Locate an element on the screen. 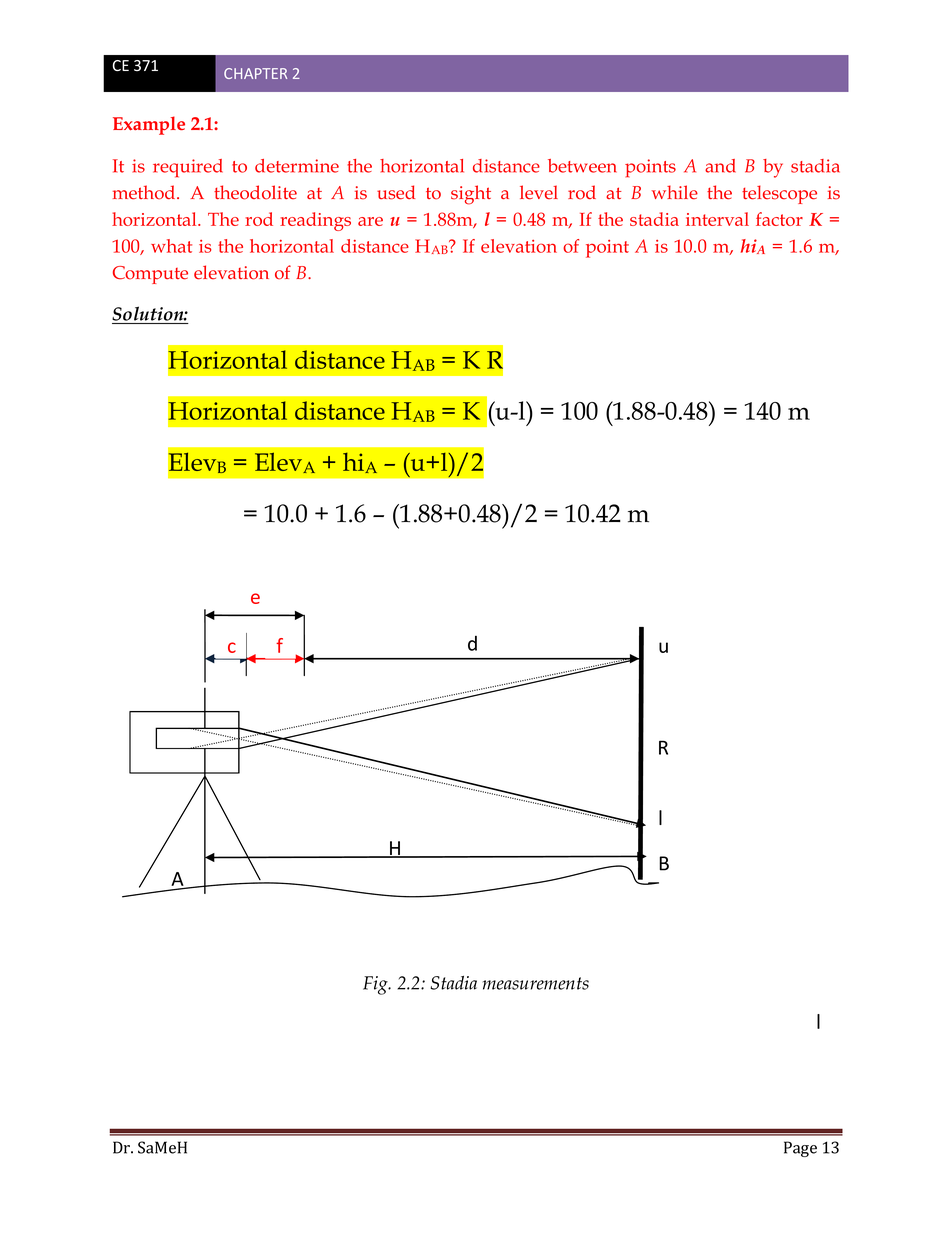  Compute is located at coordinates (150, 275).
